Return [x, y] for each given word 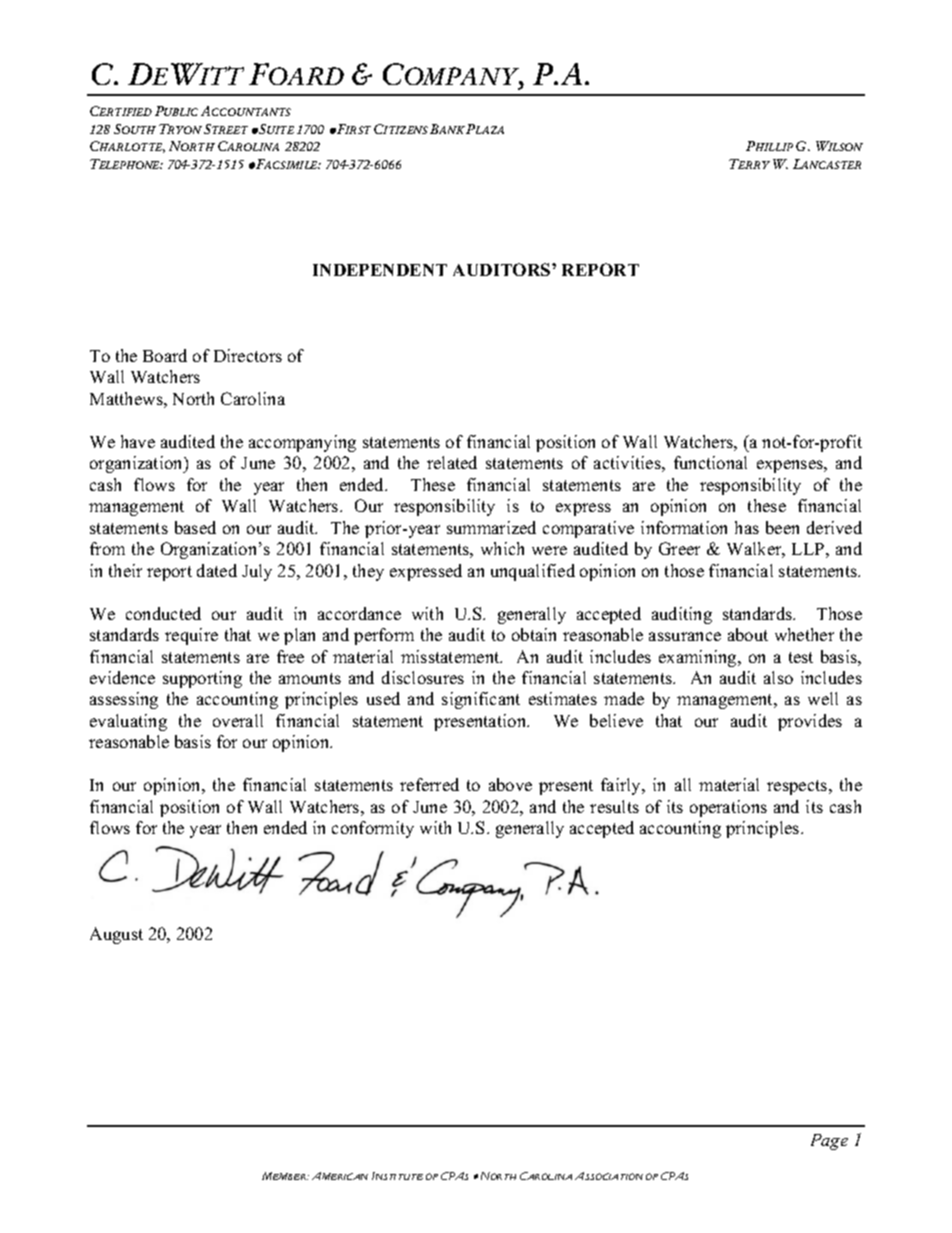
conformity [373, 829]
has [747, 527]
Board [165, 355]
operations [728, 808]
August [116, 935]
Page [829, 1142]
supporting [202, 679]
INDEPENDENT [380, 270]
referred [429, 784]
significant [481, 700]
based [195, 527]
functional [710, 462]
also [778, 677]
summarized [491, 527]
